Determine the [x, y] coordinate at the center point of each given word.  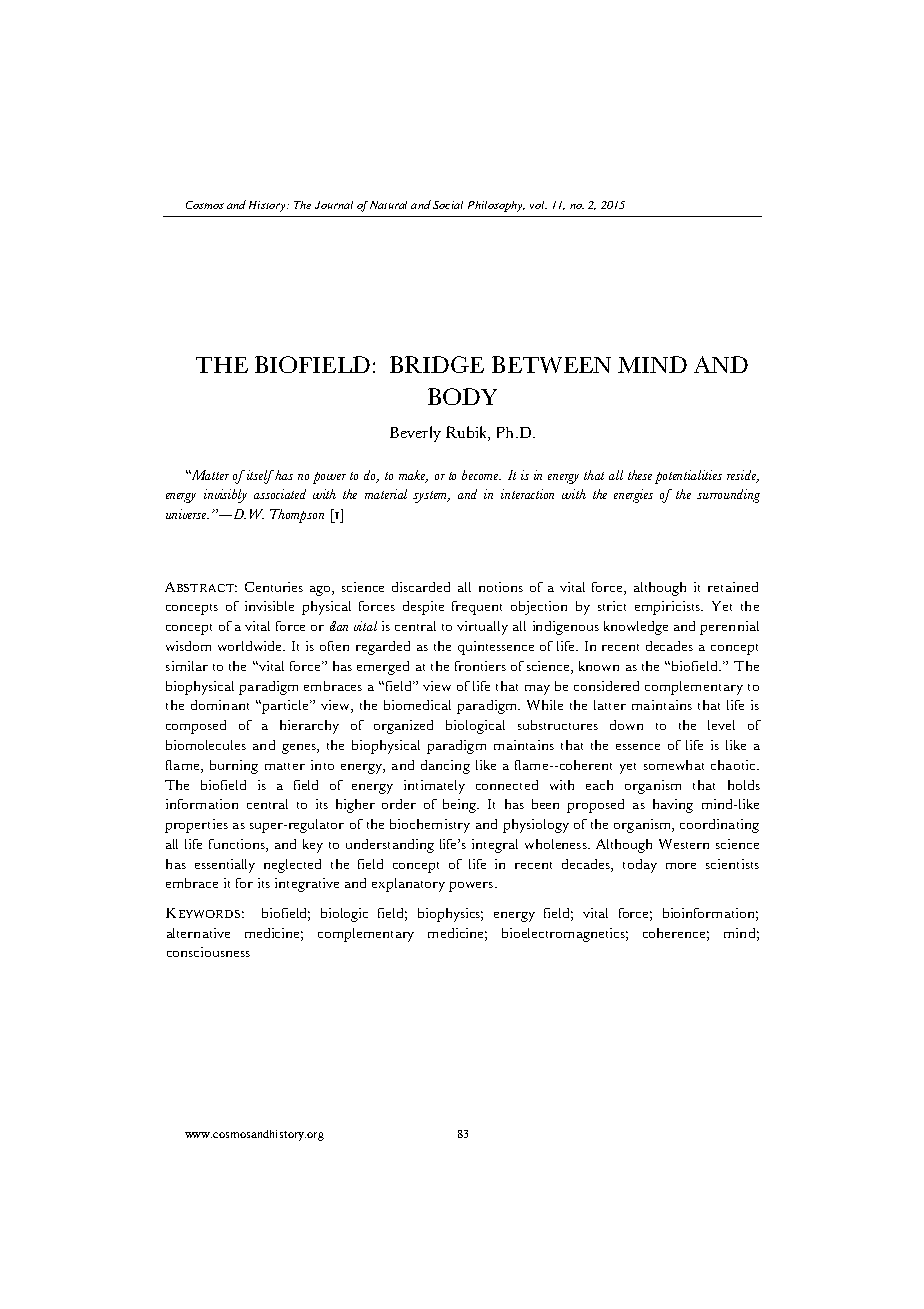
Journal [334, 205]
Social [448, 205]
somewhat [674, 765]
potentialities [688, 477]
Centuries [274, 587]
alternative [198, 933]
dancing [445, 767]
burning [234, 767]
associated [280, 494]
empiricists [669, 608]
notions [501, 587]
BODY [462, 396]
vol [538, 205]
